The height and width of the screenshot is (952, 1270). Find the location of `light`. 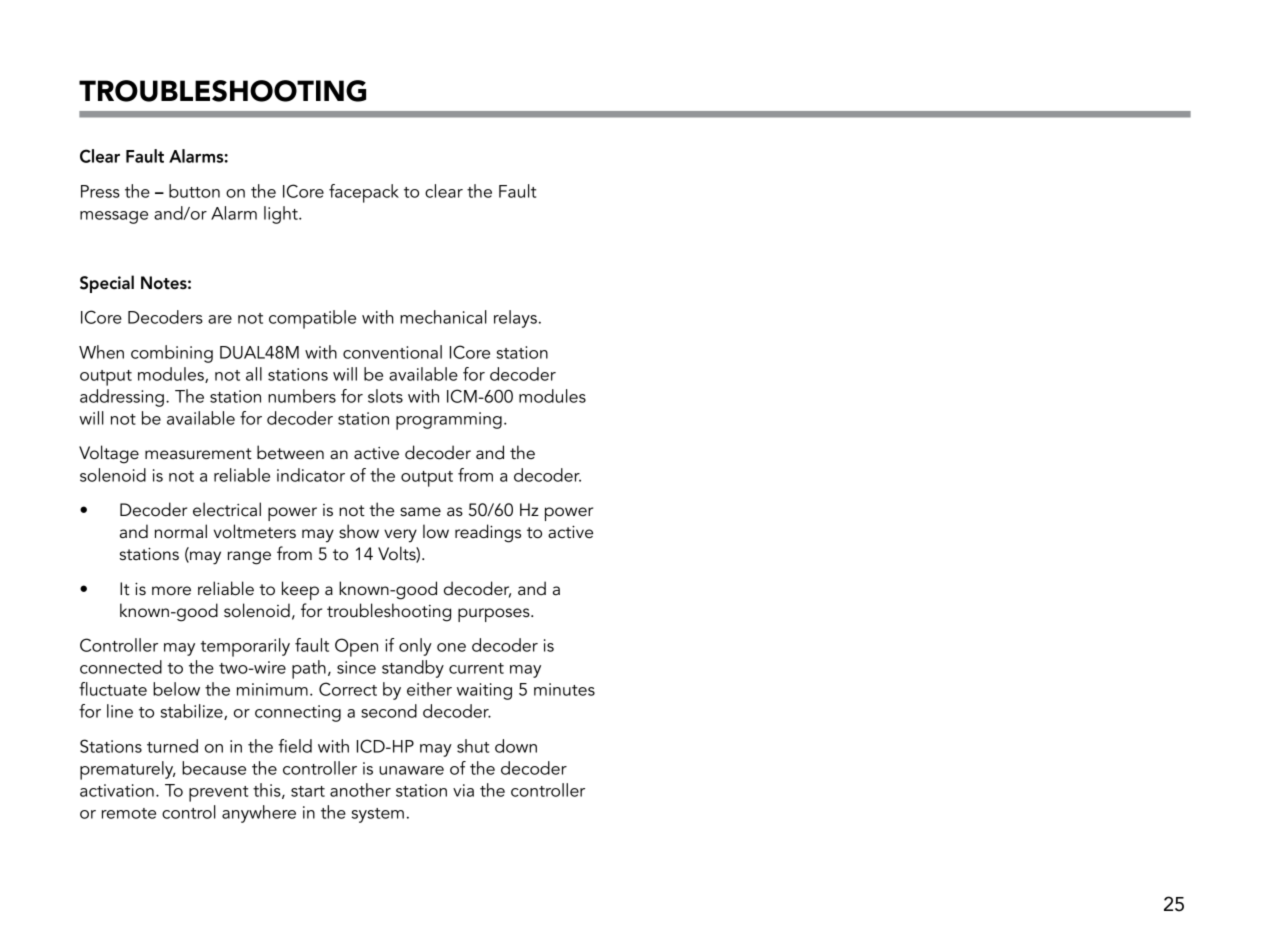

light is located at coordinates (282, 215).
